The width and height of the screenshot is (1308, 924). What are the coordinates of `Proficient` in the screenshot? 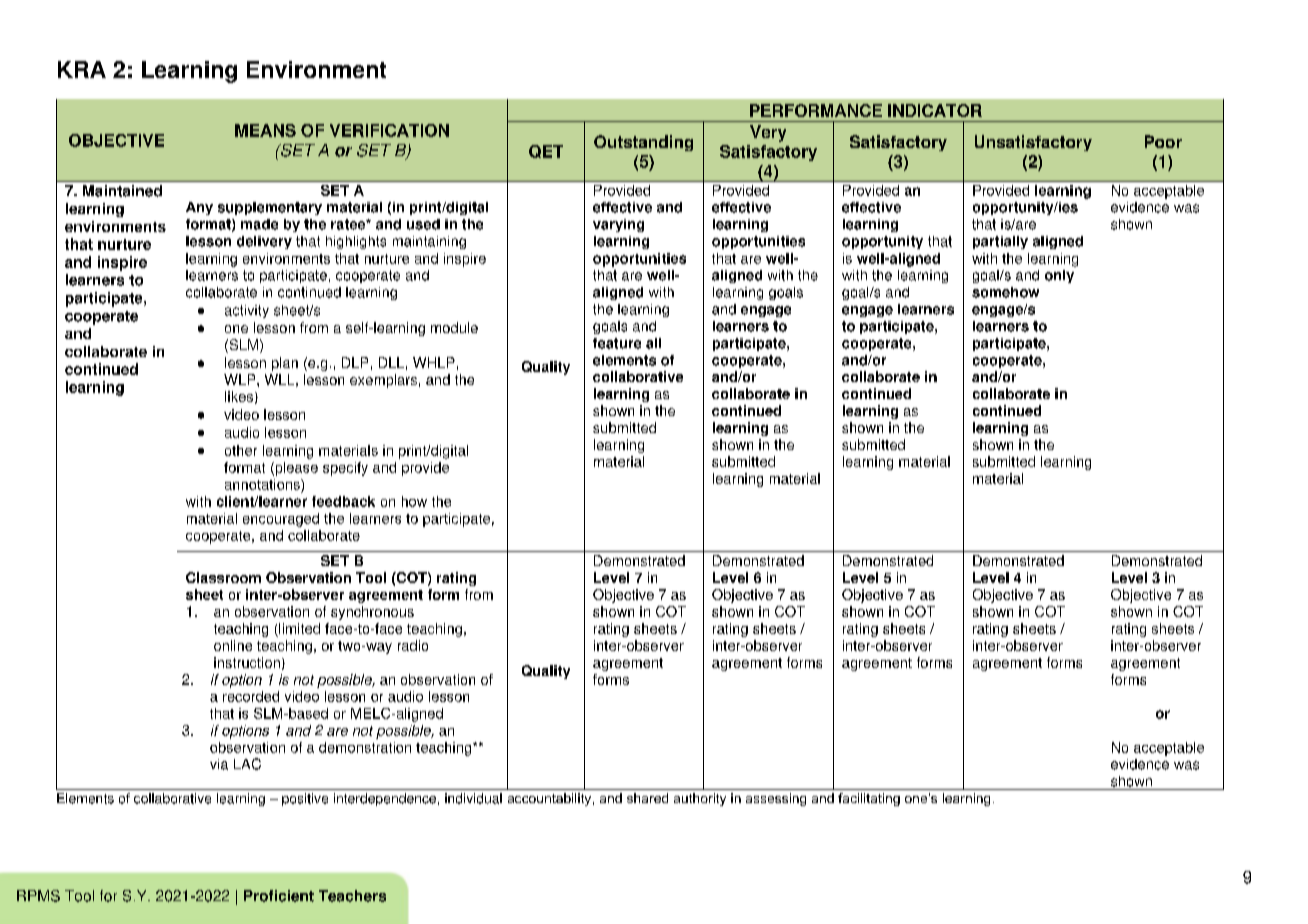 It's located at (279, 896).
